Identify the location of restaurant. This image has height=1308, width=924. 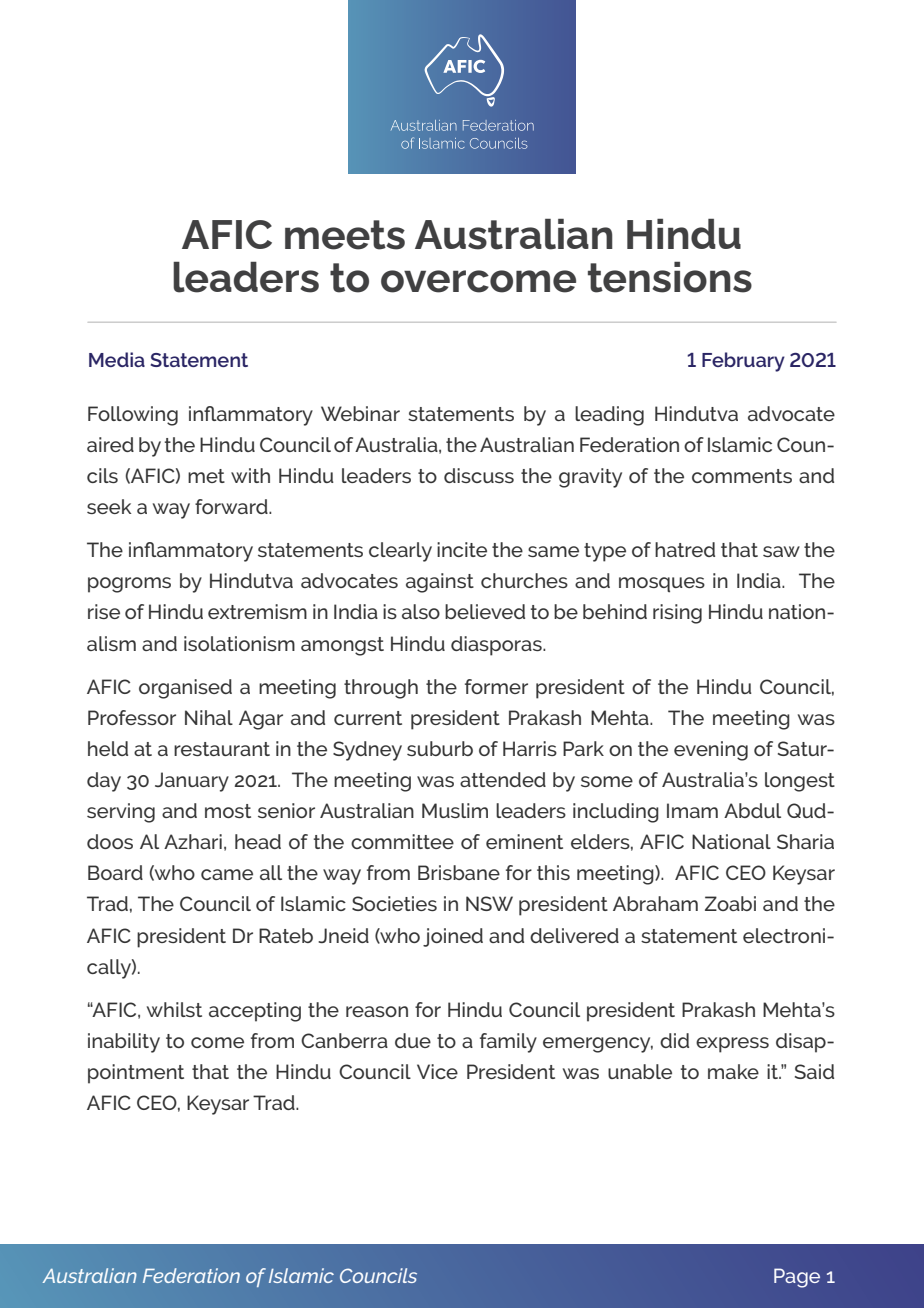
(222, 749).
